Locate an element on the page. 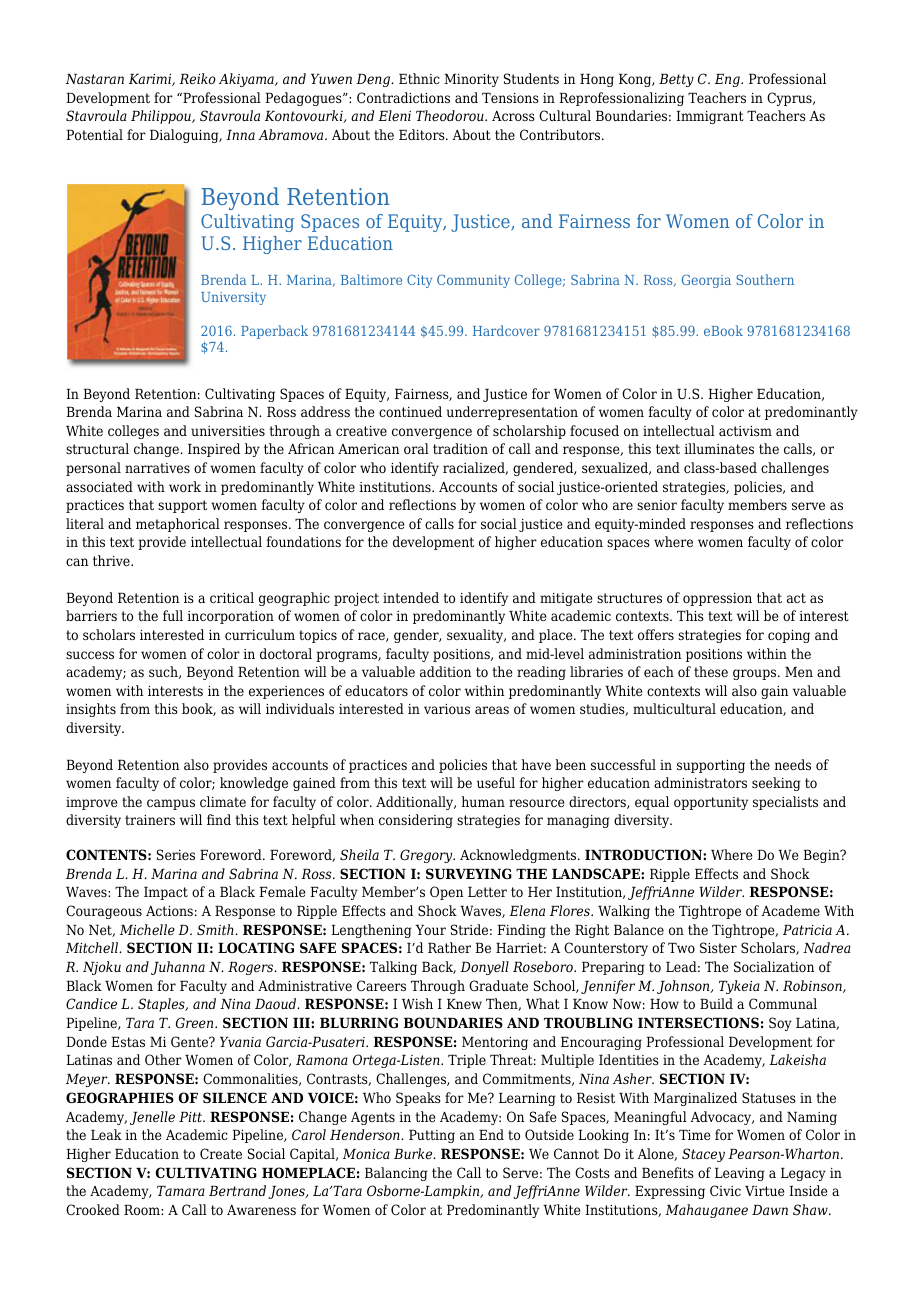  Editors is located at coordinates (423, 134).
